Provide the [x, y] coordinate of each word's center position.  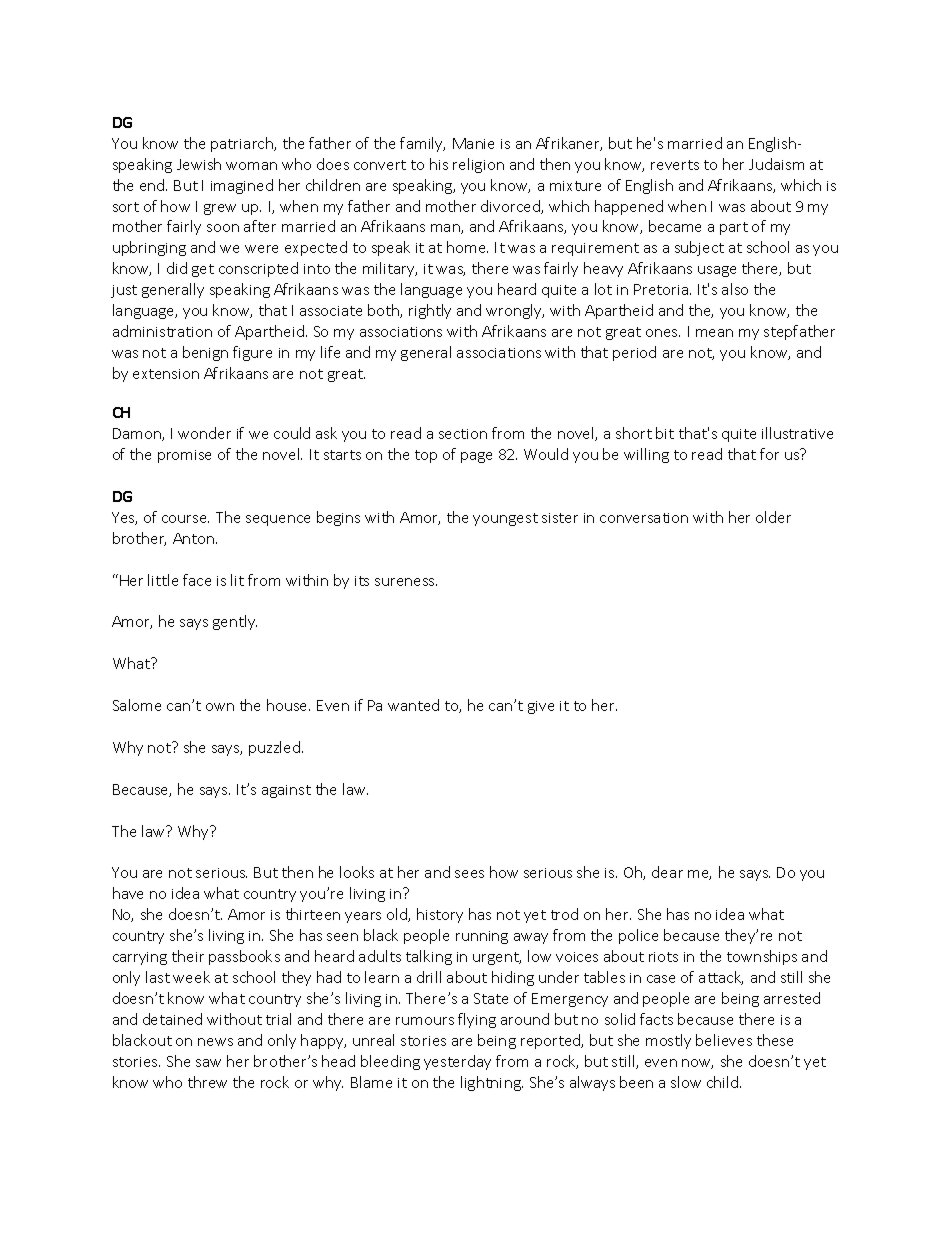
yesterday [457, 1062]
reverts [675, 165]
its [362, 581]
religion [478, 165]
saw [208, 1063]
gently [235, 622]
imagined [242, 186]
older [773, 517]
